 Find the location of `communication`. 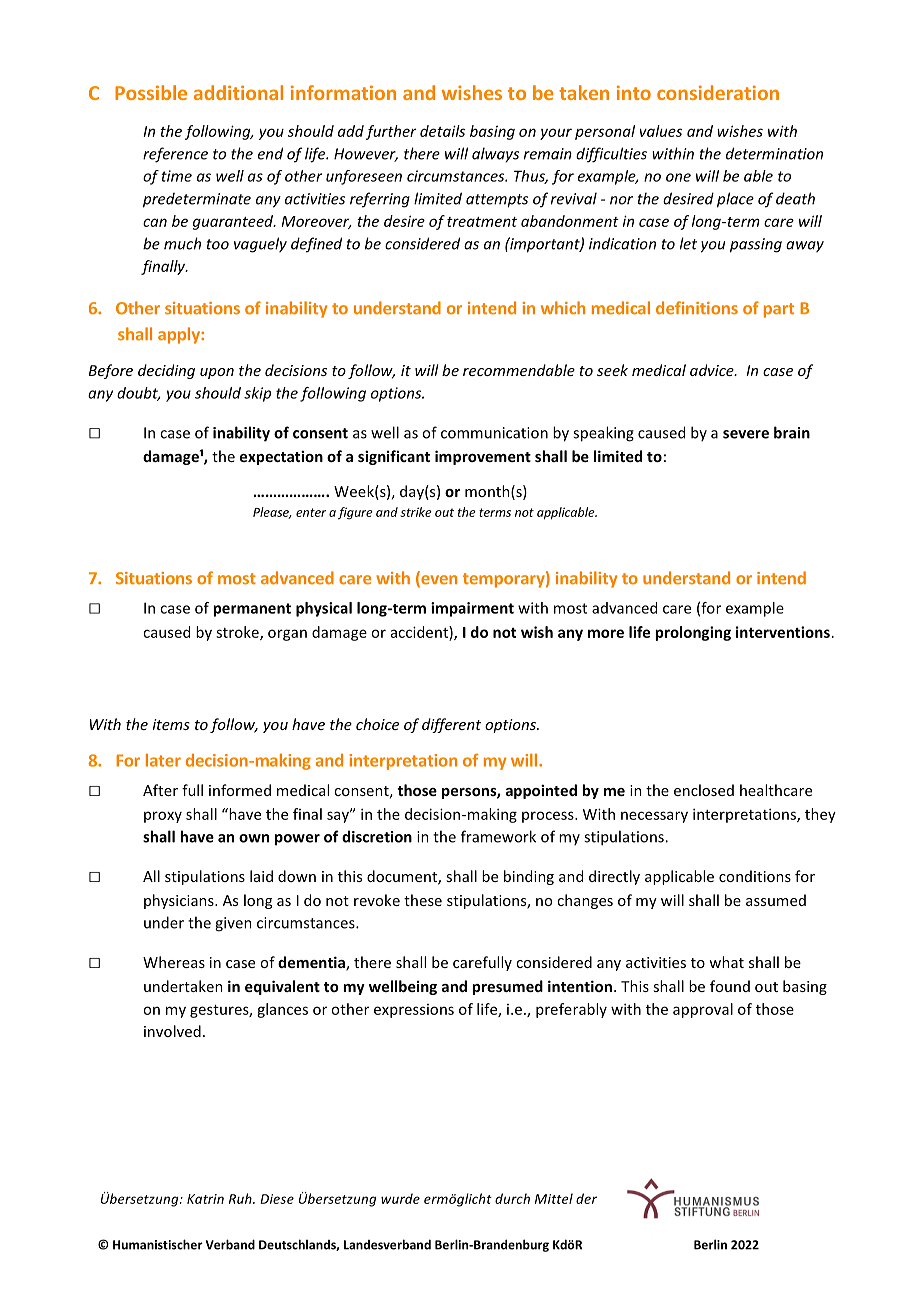

communication is located at coordinates (494, 433).
